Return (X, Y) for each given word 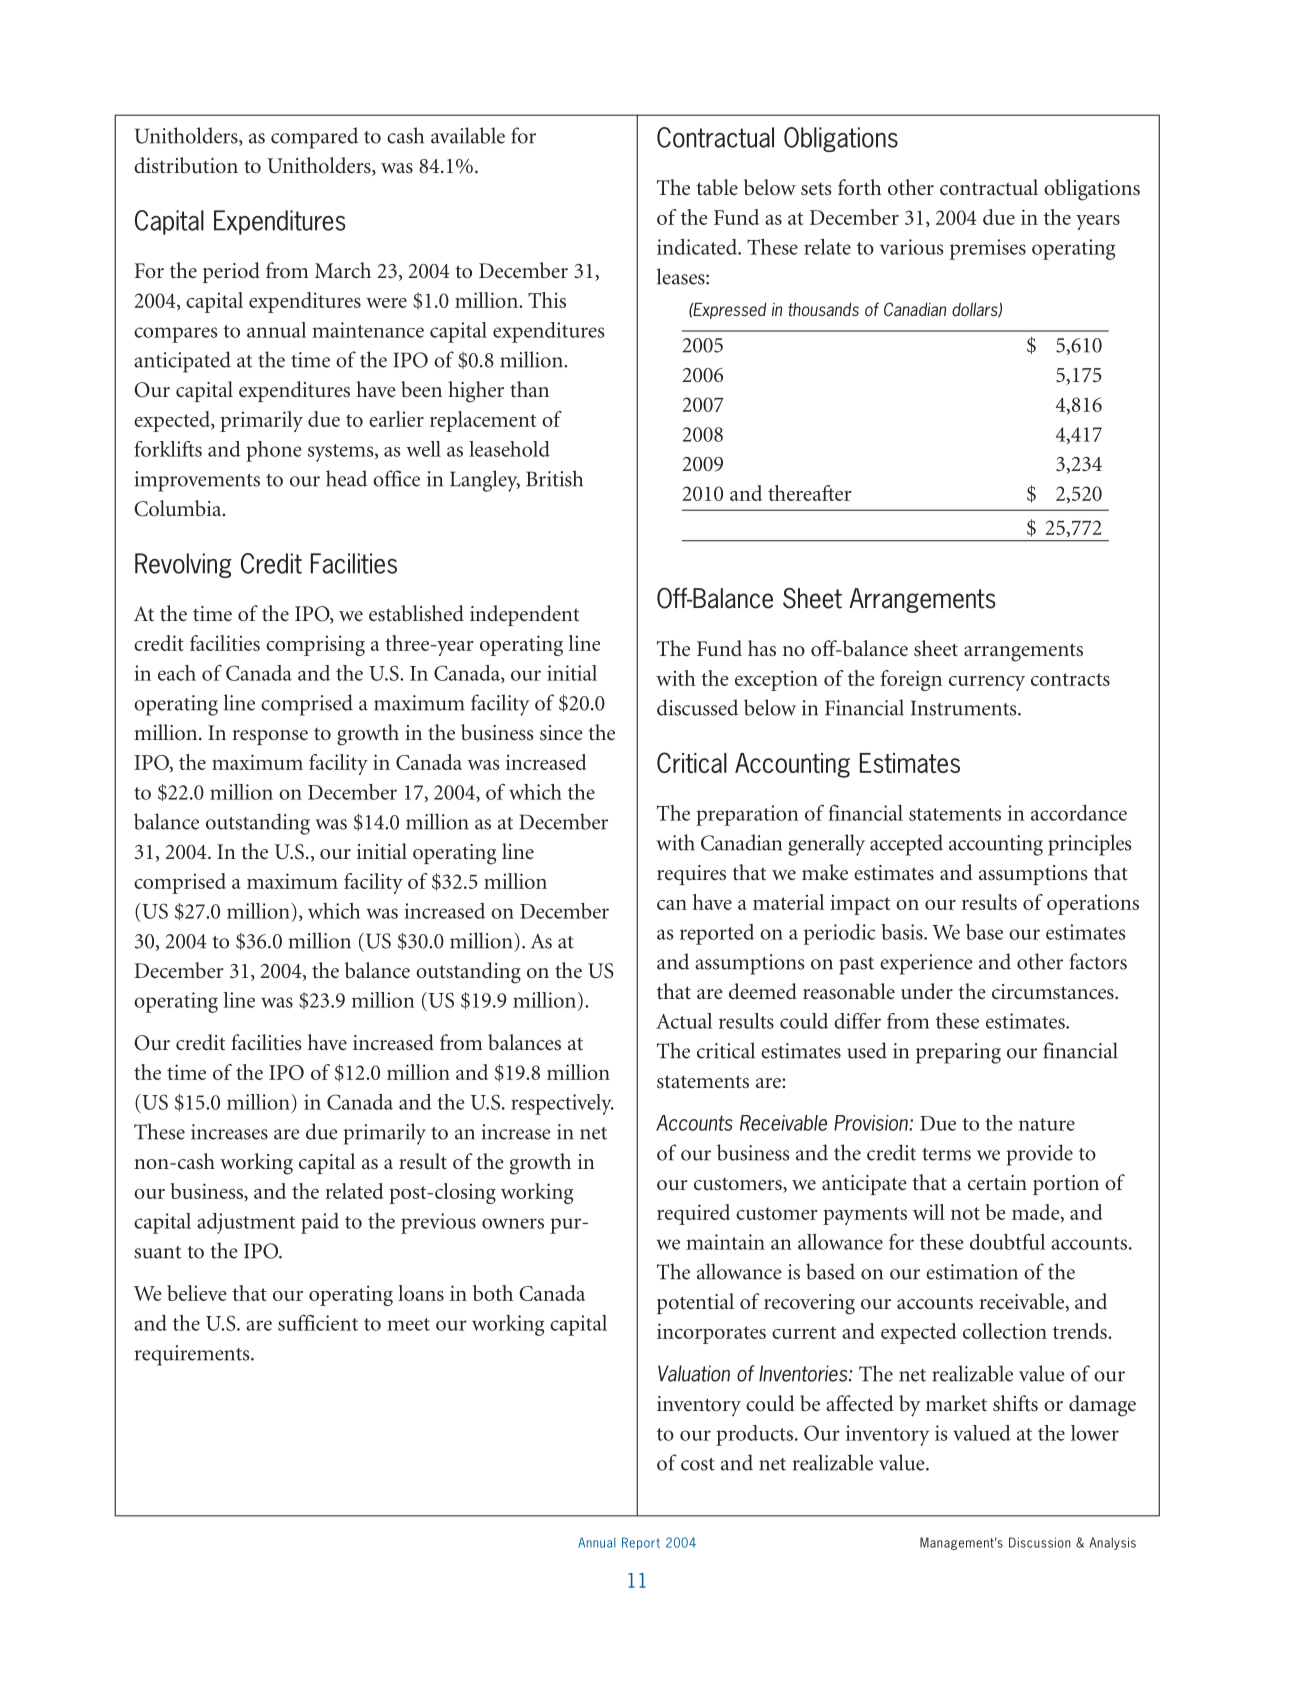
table (717, 187)
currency (987, 683)
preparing (958, 1053)
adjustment (246, 1223)
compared (314, 138)
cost (698, 1464)
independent (524, 615)
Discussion (1040, 1542)
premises (988, 249)
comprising (315, 645)
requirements (193, 1355)
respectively (562, 1104)
